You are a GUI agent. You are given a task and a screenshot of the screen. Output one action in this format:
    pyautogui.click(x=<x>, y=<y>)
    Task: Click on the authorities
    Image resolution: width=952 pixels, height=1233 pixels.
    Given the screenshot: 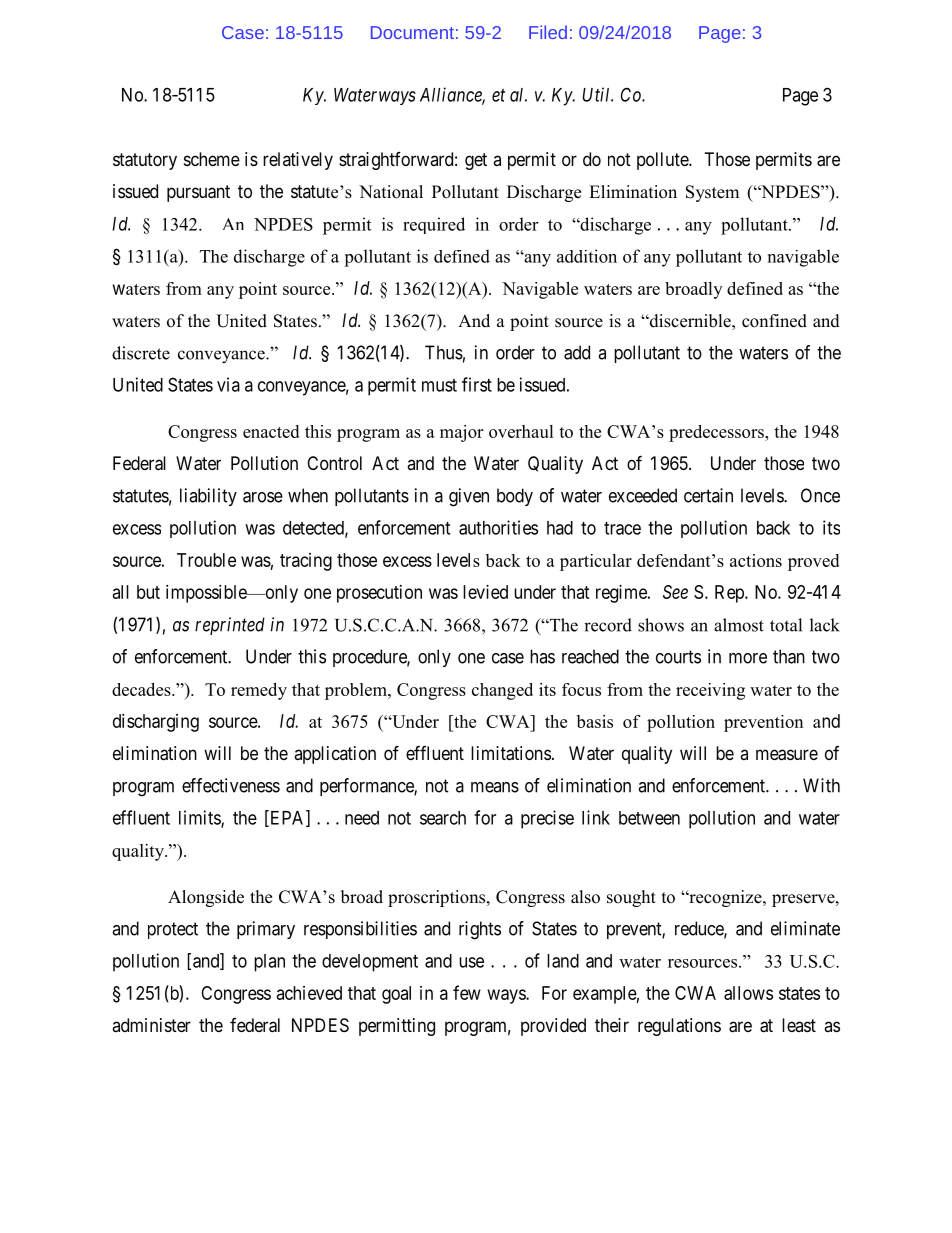 What is the action you would take?
    pyautogui.click(x=498, y=527)
